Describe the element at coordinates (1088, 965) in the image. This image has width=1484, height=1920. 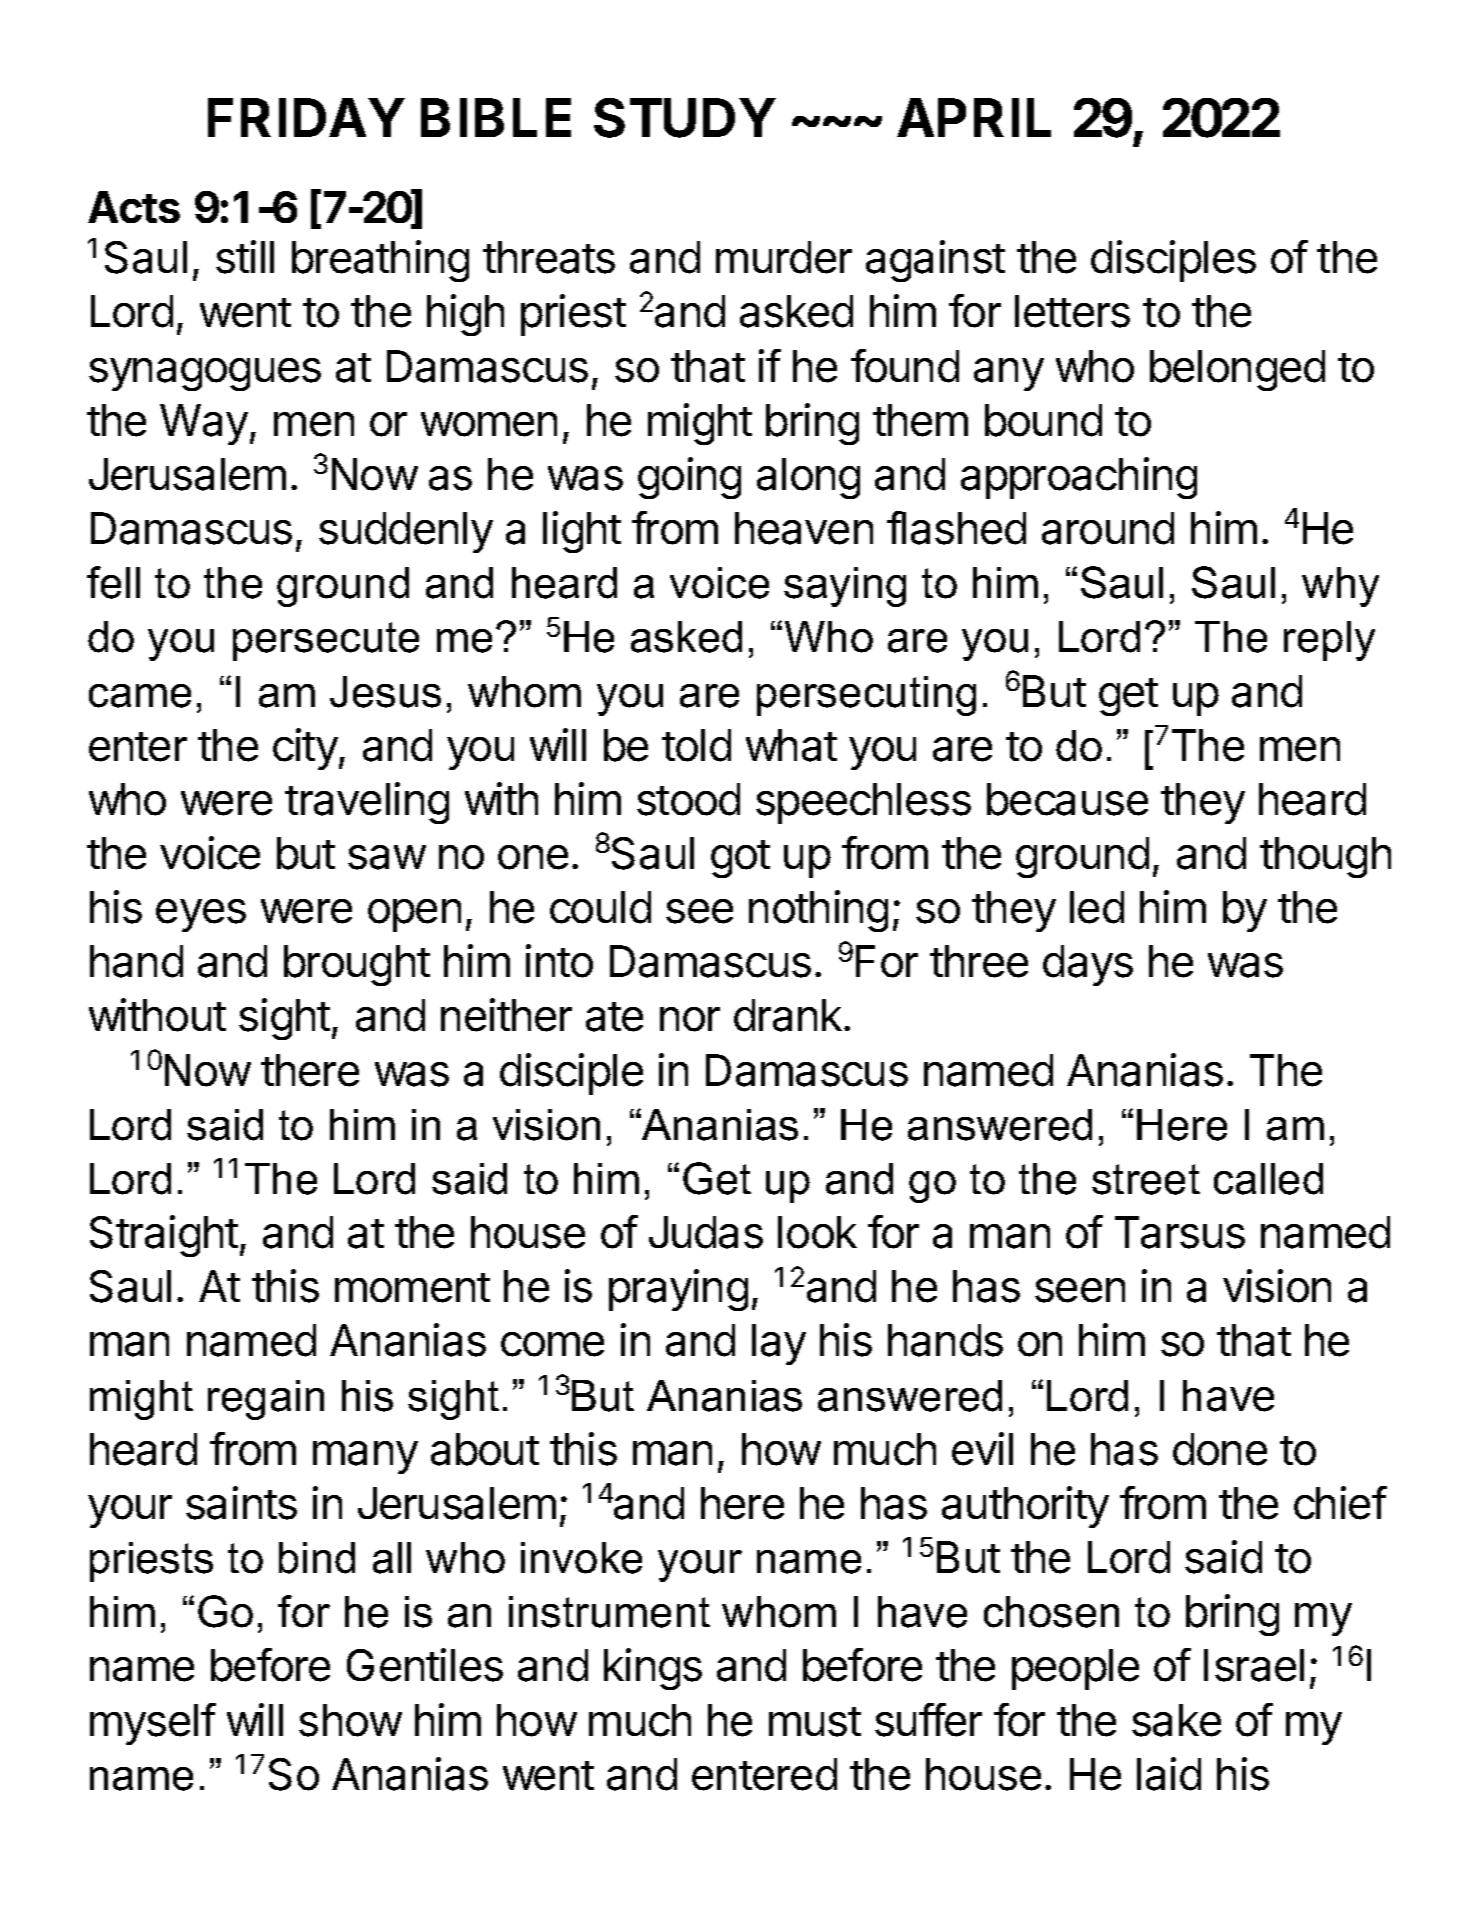
I see `days` at that location.
